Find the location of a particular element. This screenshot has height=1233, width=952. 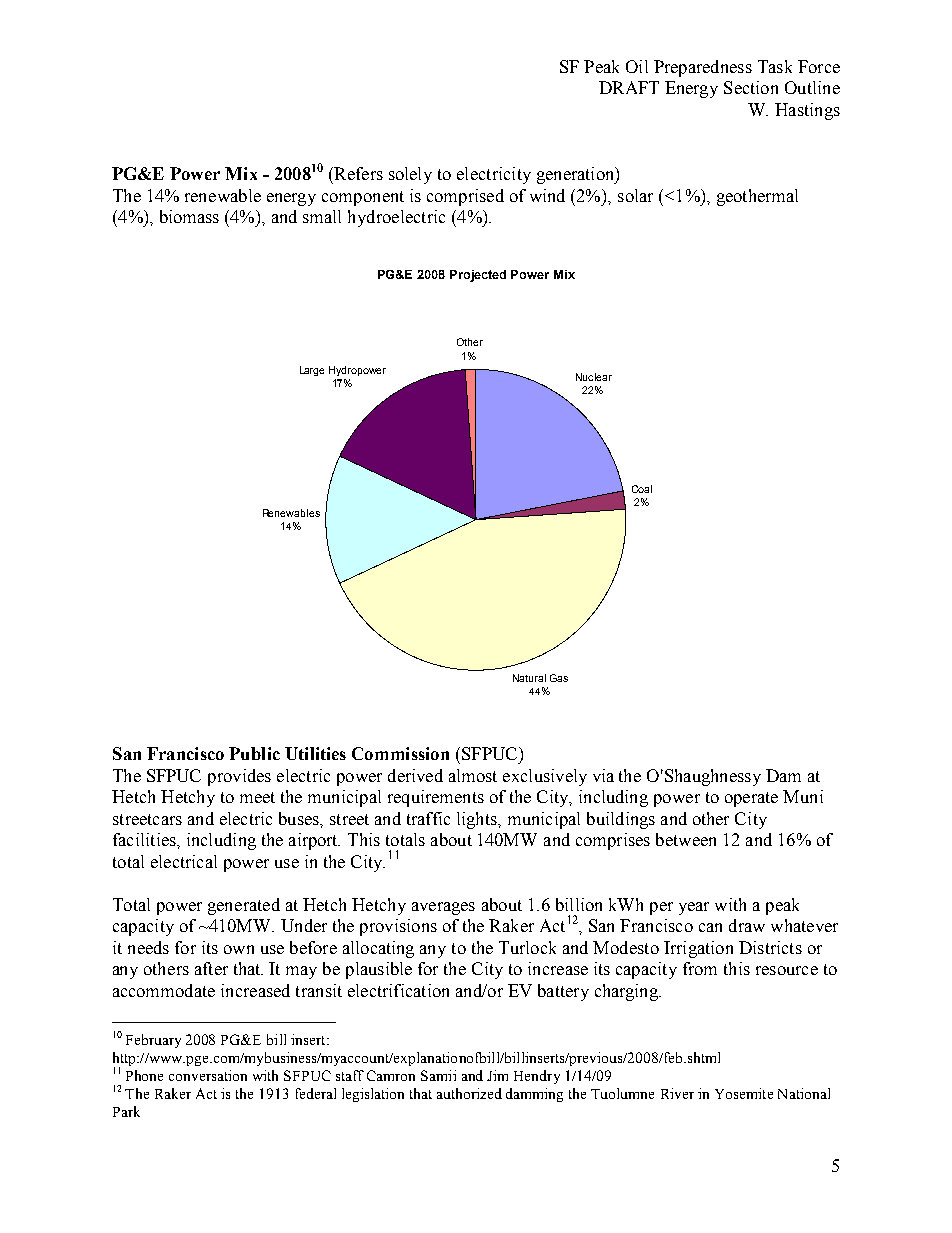

Section is located at coordinates (751, 87).
